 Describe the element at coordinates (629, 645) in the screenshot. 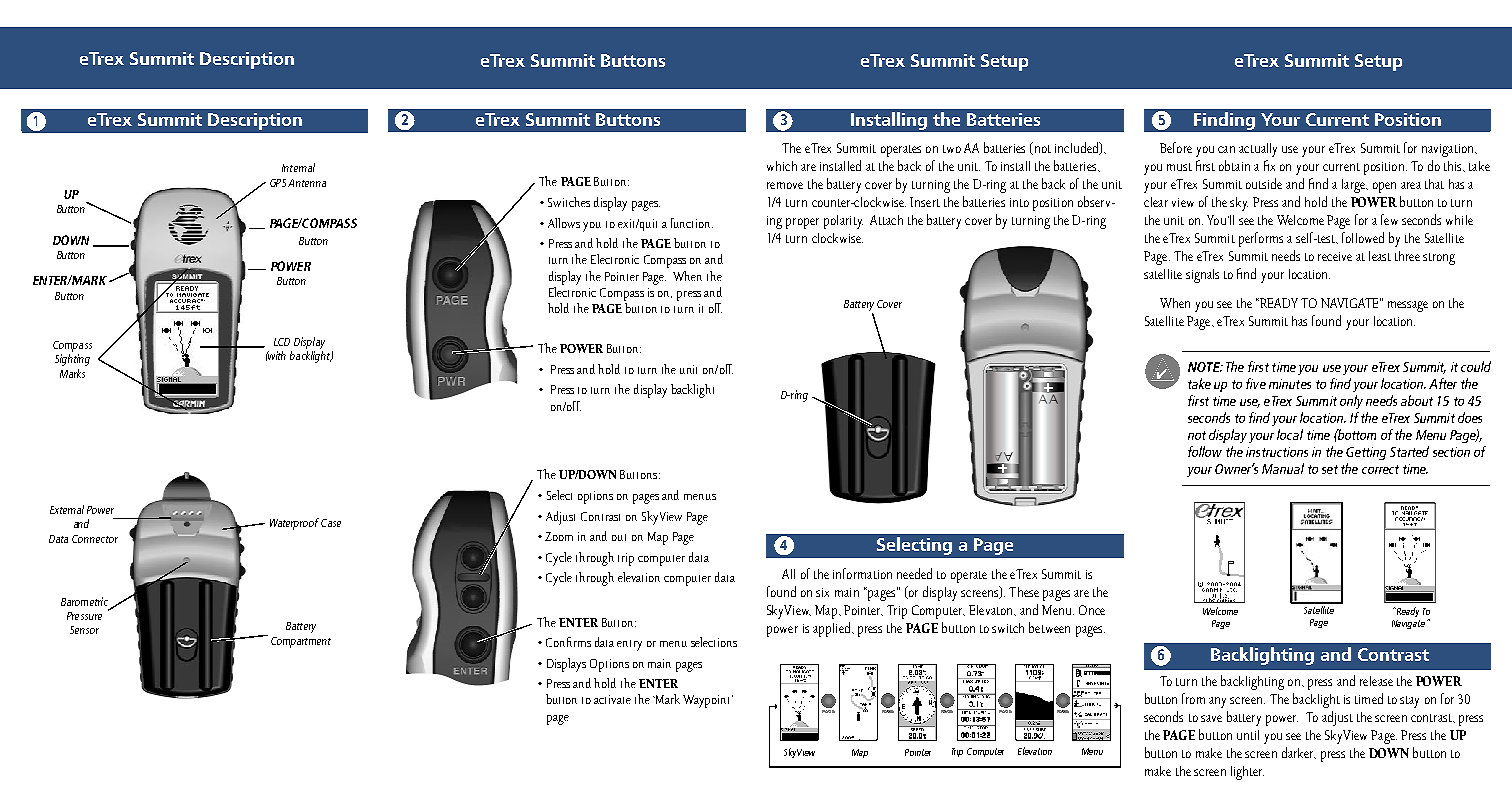

I see `entry` at that location.
